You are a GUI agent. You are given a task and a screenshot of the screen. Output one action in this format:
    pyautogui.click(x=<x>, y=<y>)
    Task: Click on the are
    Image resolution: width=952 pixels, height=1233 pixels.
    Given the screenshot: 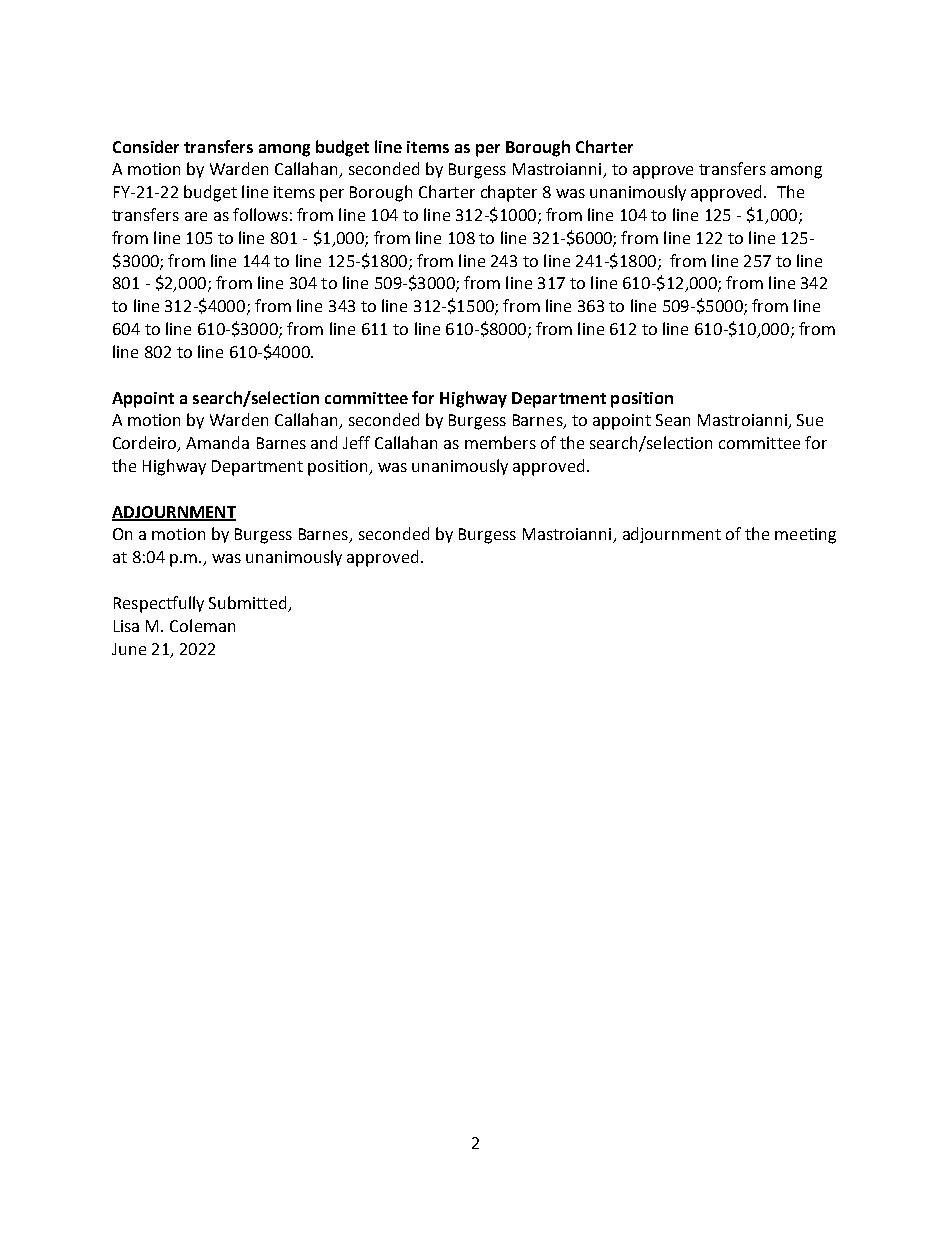 What is the action you would take?
    pyautogui.click(x=196, y=216)
